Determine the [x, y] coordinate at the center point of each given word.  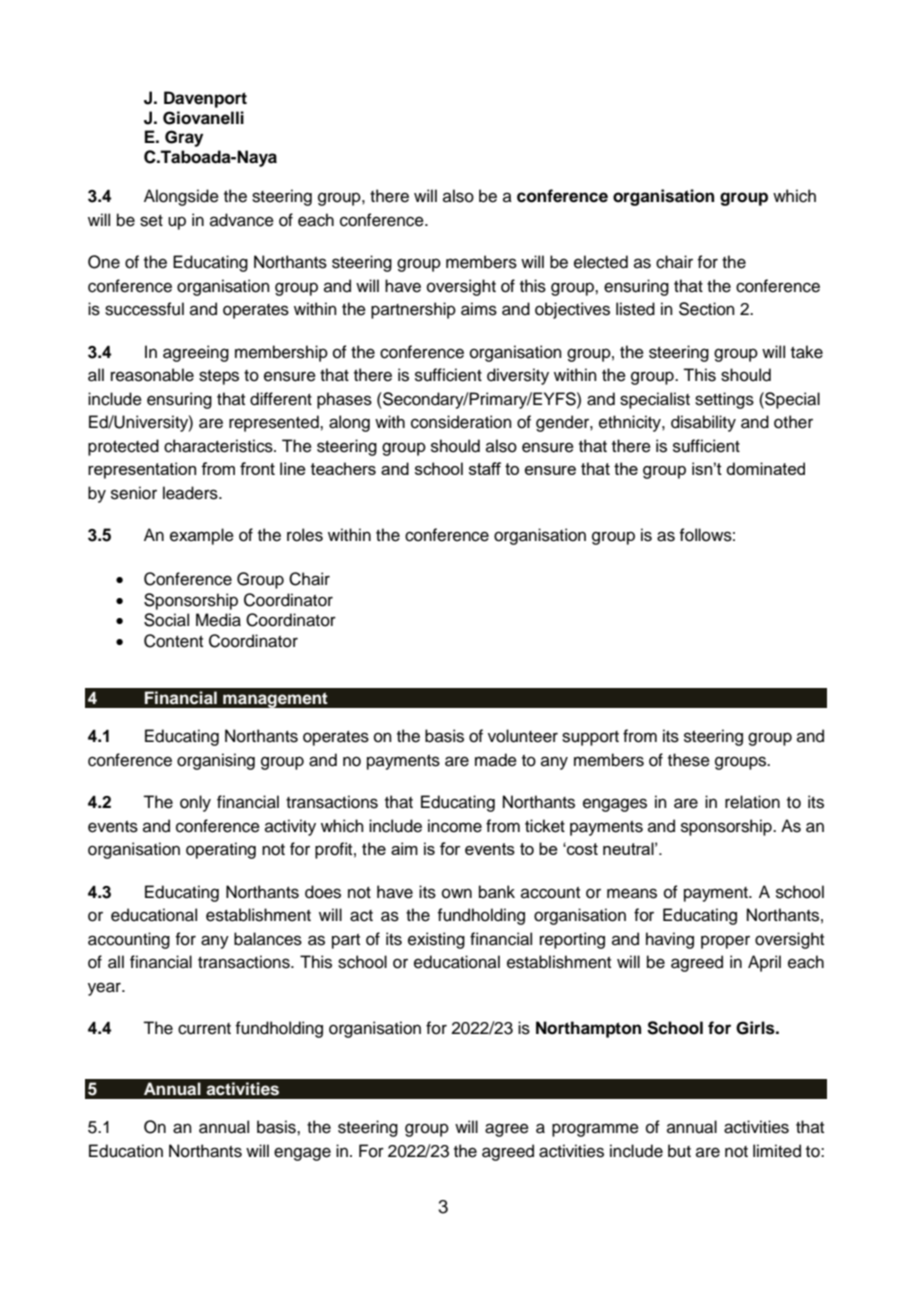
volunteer [523, 736]
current [204, 1029]
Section [707, 309]
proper [725, 942]
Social [166, 620]
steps [219, 377]
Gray [184, 138]
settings [724, 400]
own [457, 893]
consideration [461, 422]
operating [221, 850]
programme [595, 1130]
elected [601, 262]
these [689, 760]
